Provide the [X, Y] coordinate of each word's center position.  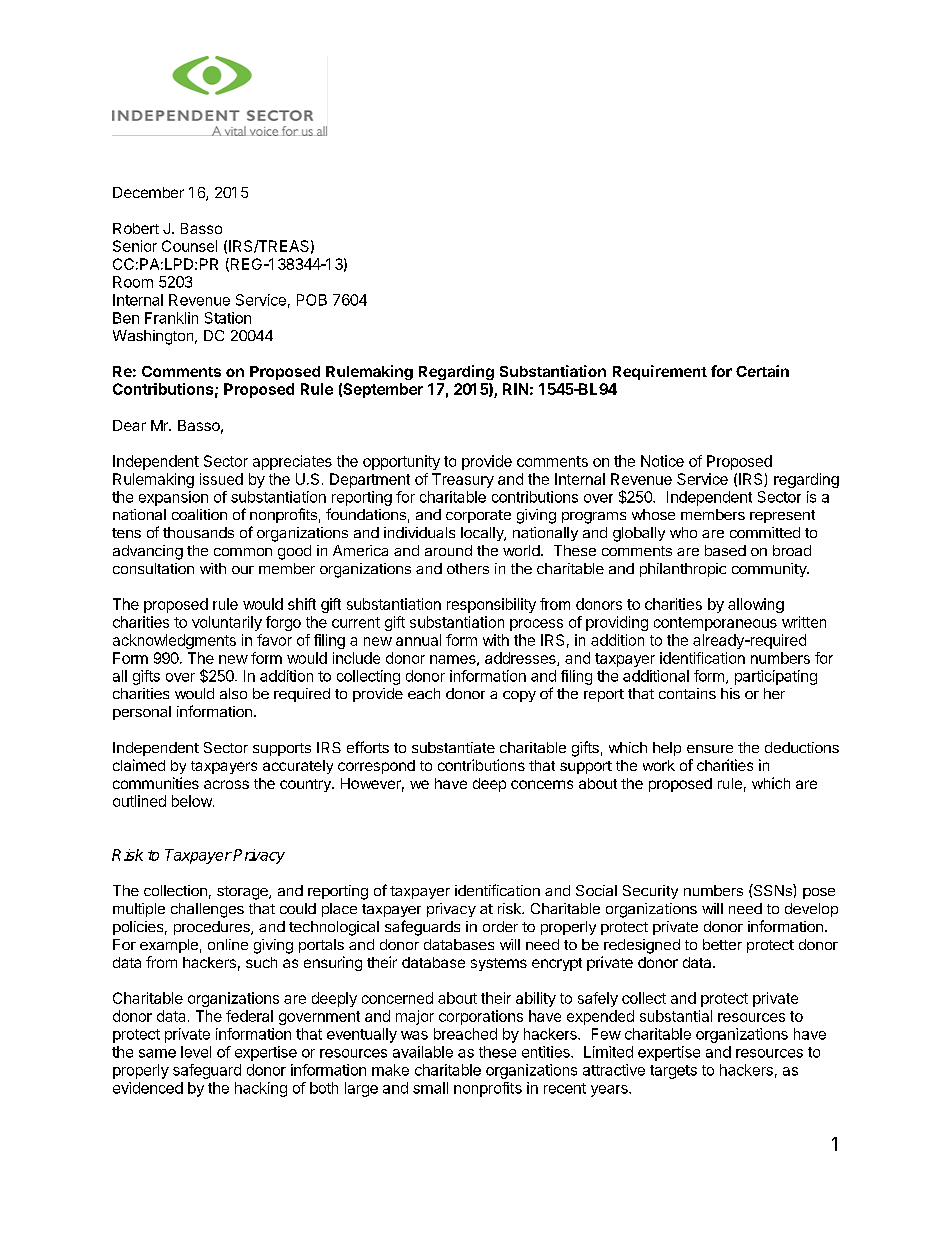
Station [228, 318]
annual [418, 640]
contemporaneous [715, 624]
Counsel [189, 246]
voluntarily [227, 623]
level [196, 1052]
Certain [762, 371]
